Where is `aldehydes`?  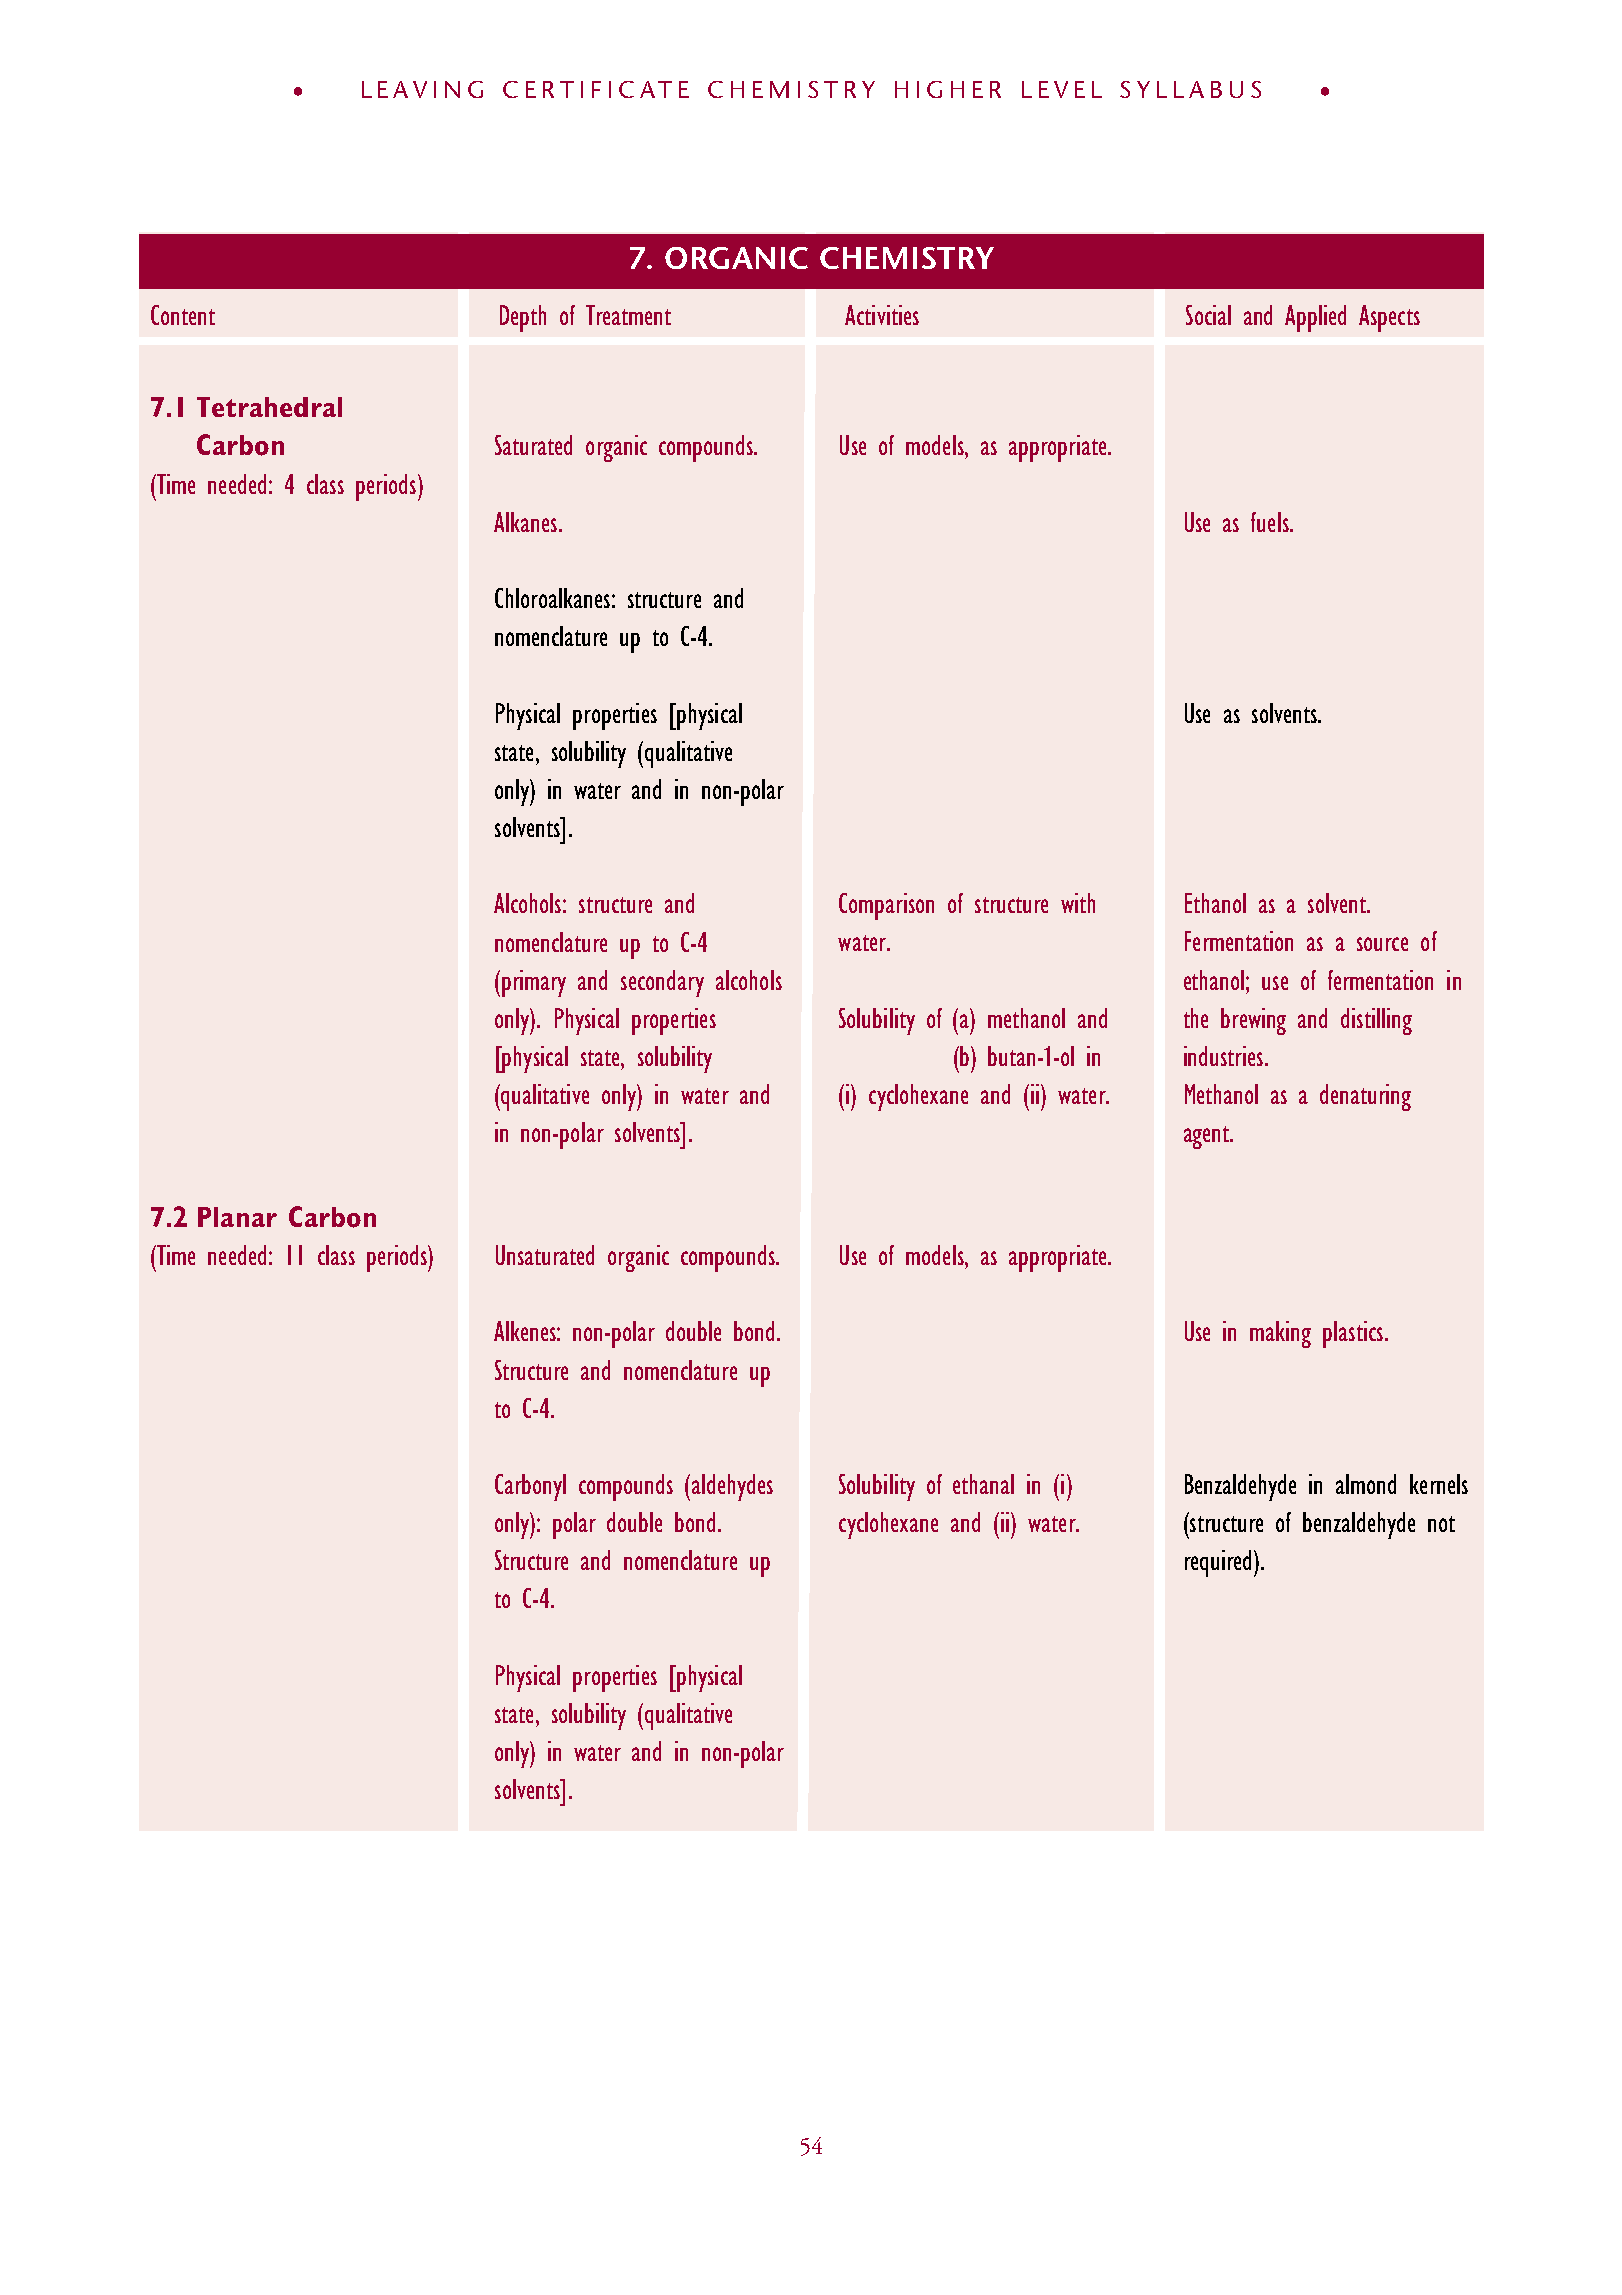 aldehydes is located at coordinates (732, 1487).
